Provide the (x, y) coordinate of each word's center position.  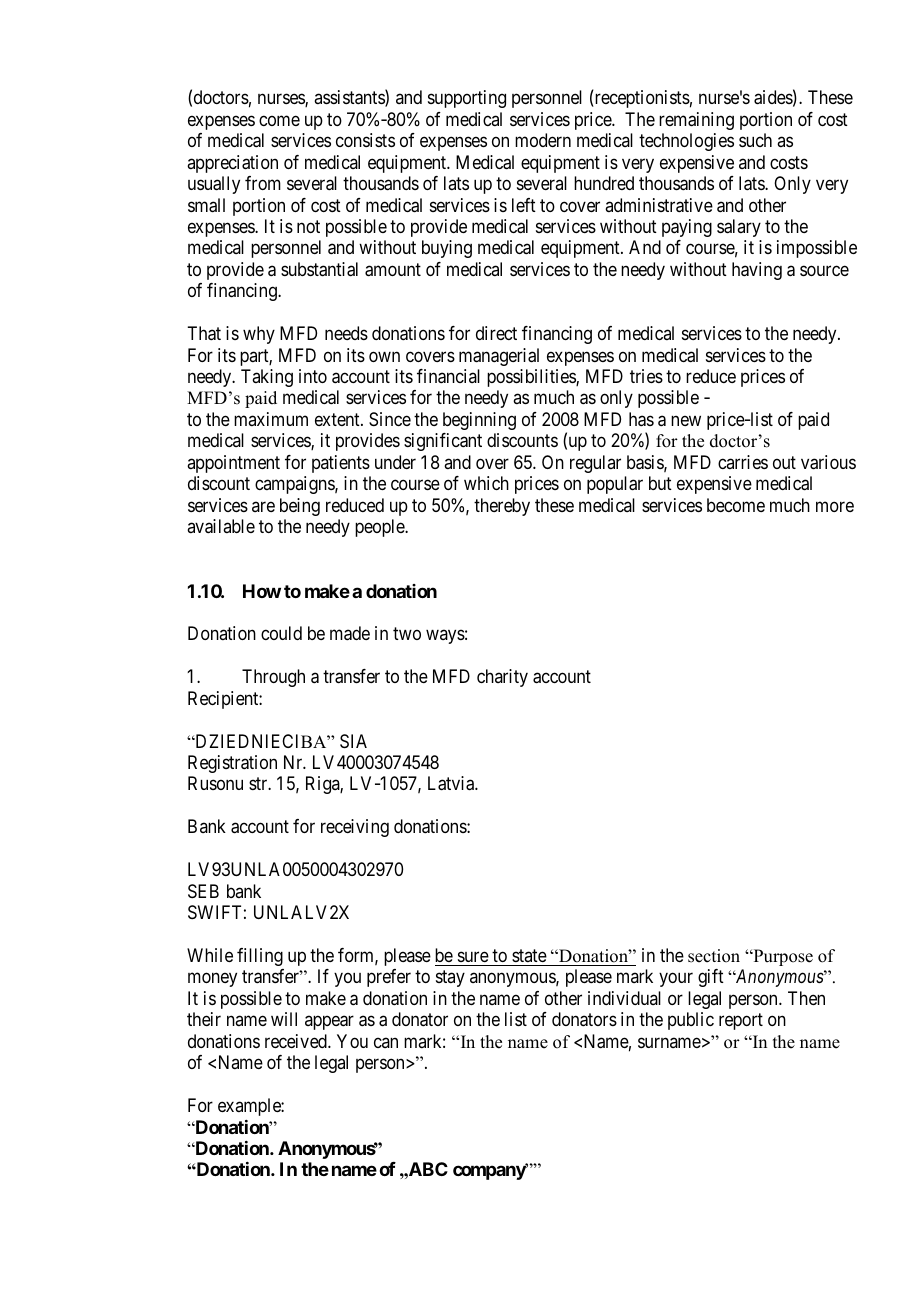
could (281, 633)
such (755, 140)
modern (543, 140)
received (297, 1041)
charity (502, 678)
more (835, 506)
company (490, 1173)
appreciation (232, 164)
